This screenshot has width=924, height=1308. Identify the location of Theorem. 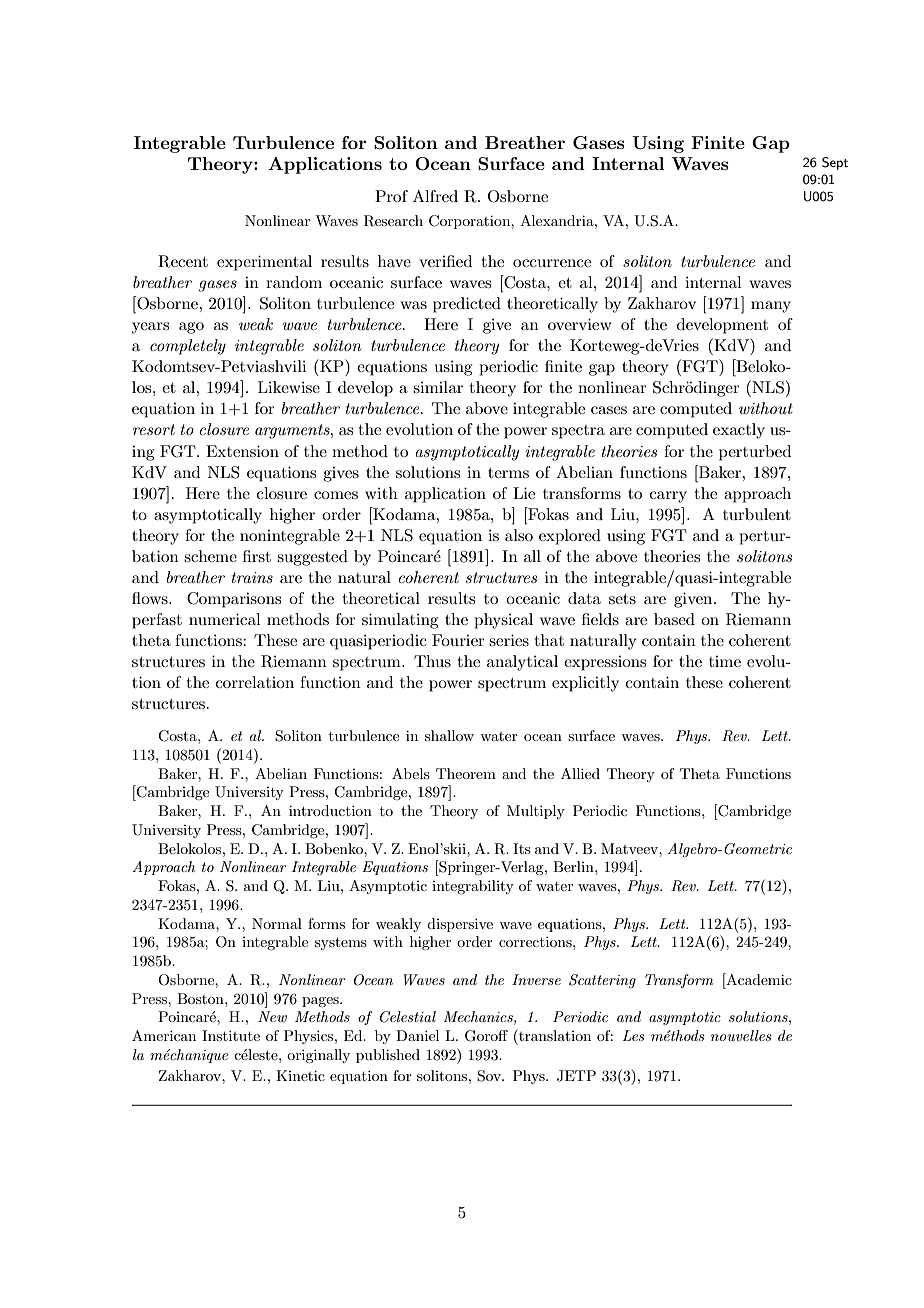
(466, 773).
